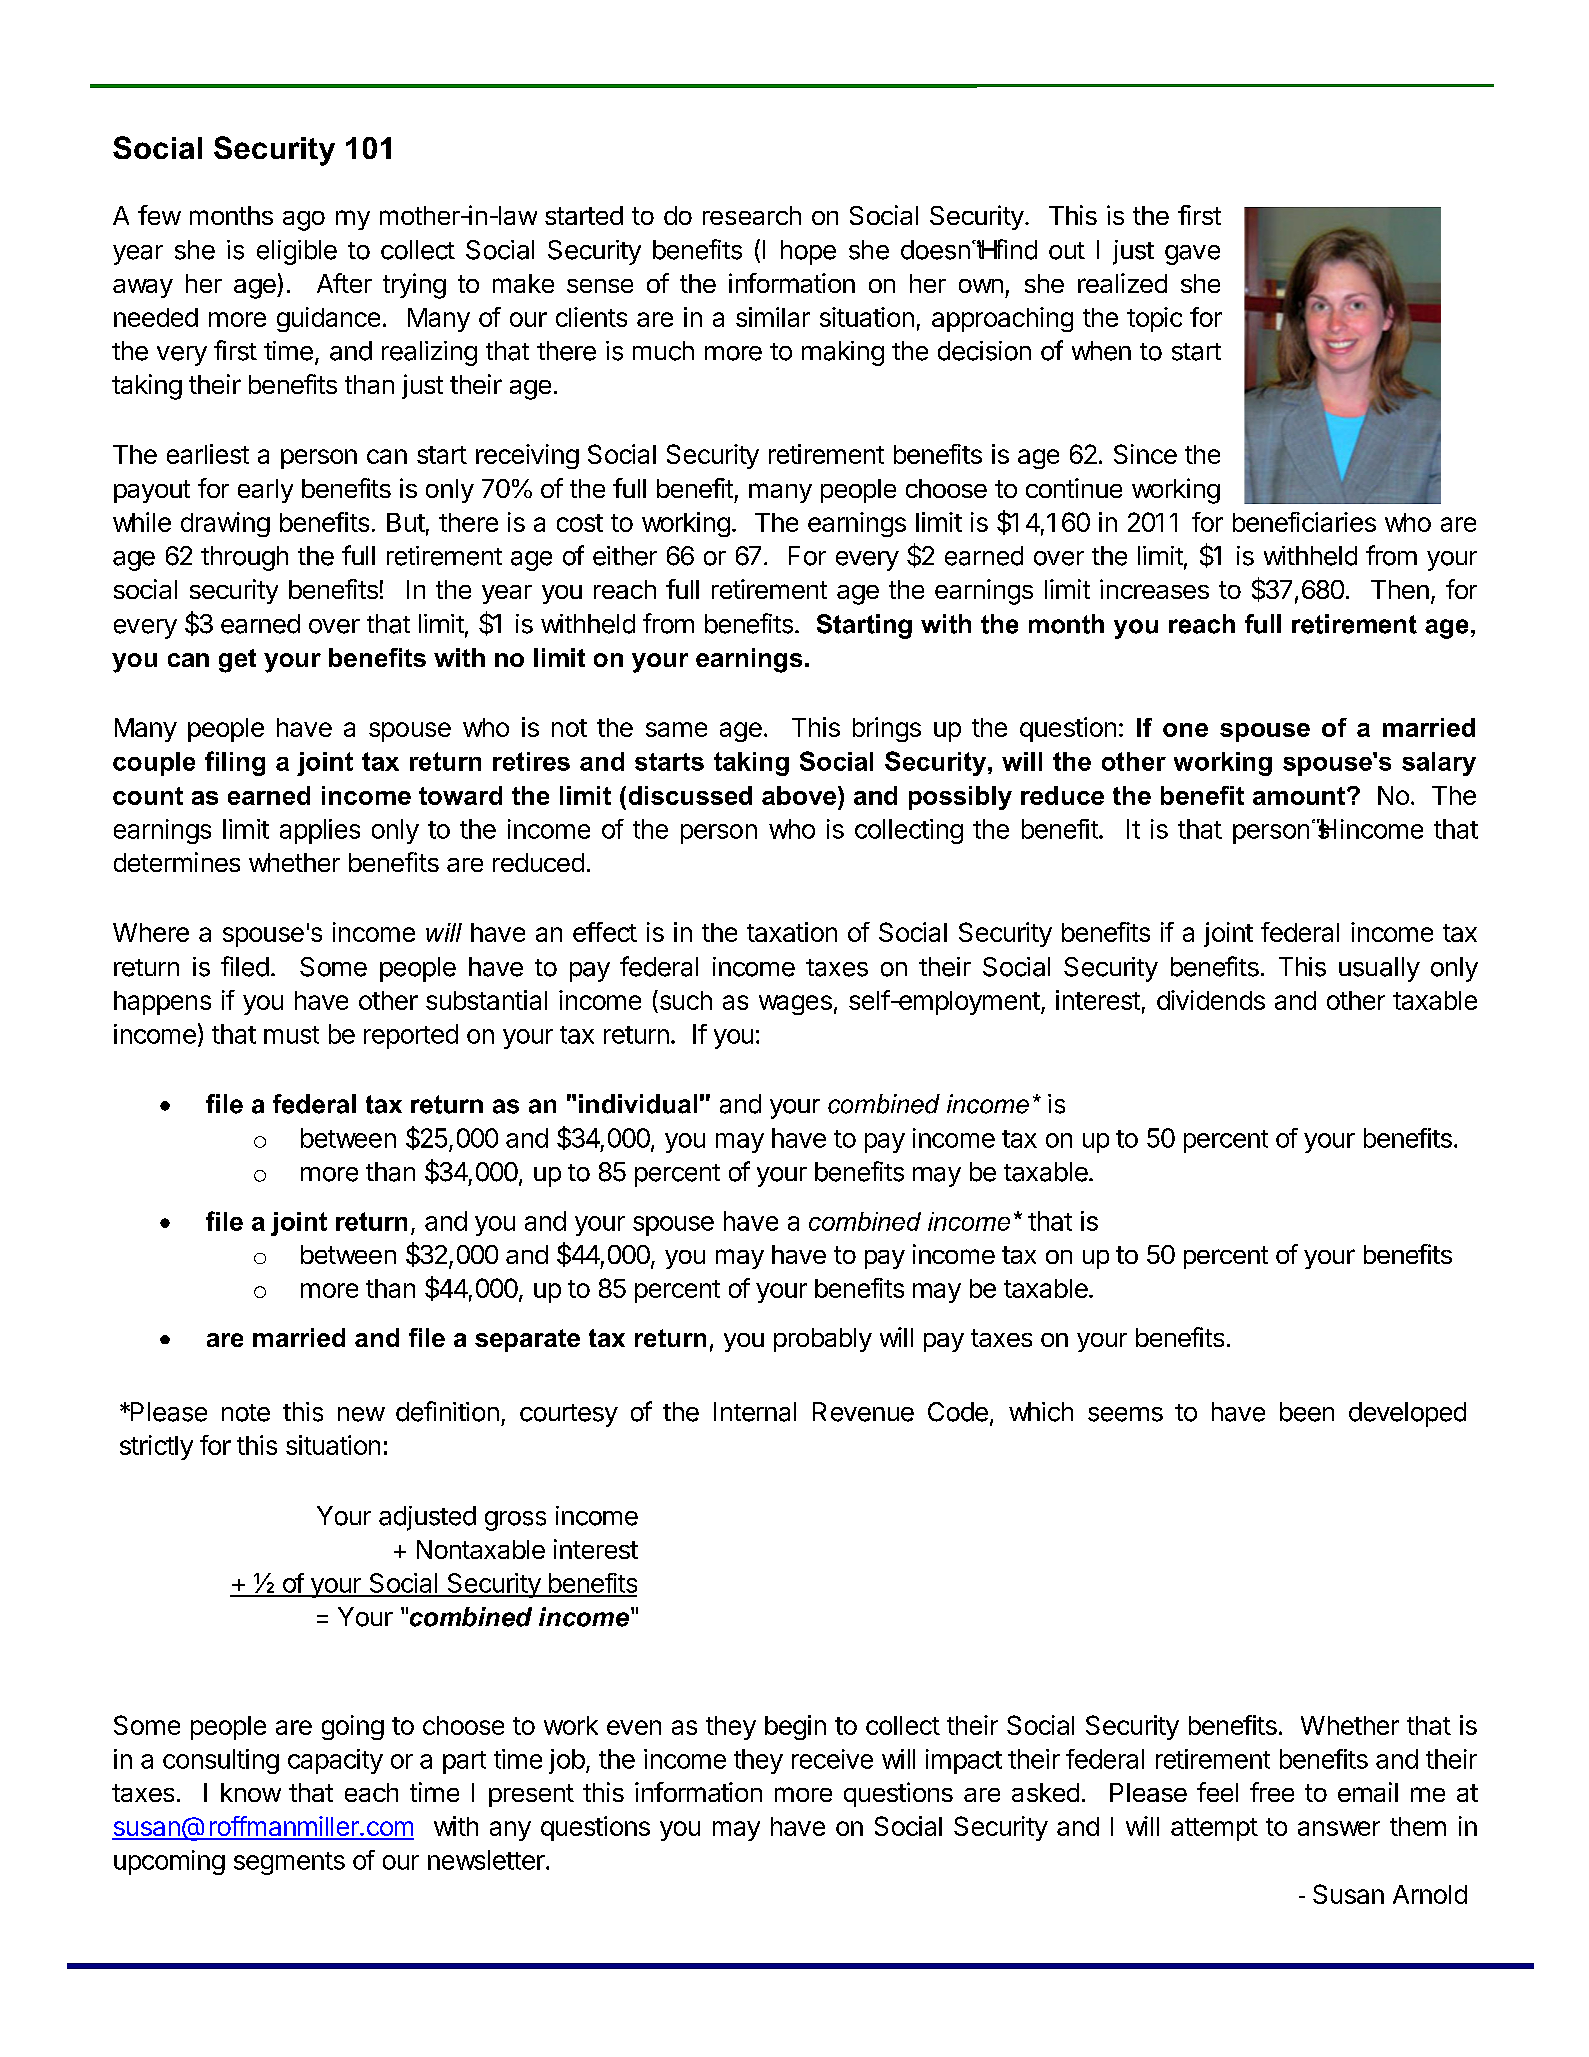 The image size is (1589, 2057). I want to click on applies, so click(320, 831).
